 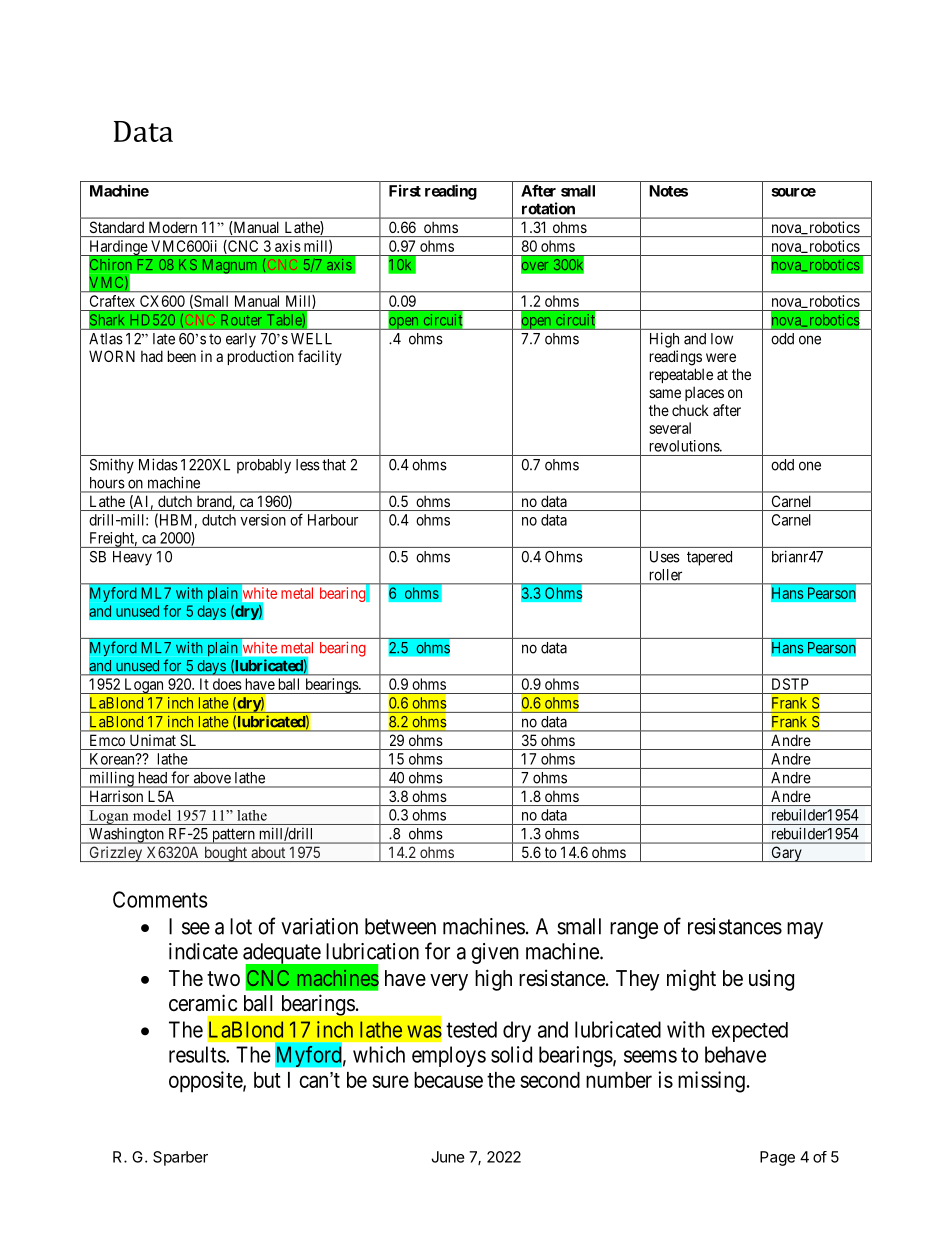 I want to click on missing, so click(x=711, y=1082).
